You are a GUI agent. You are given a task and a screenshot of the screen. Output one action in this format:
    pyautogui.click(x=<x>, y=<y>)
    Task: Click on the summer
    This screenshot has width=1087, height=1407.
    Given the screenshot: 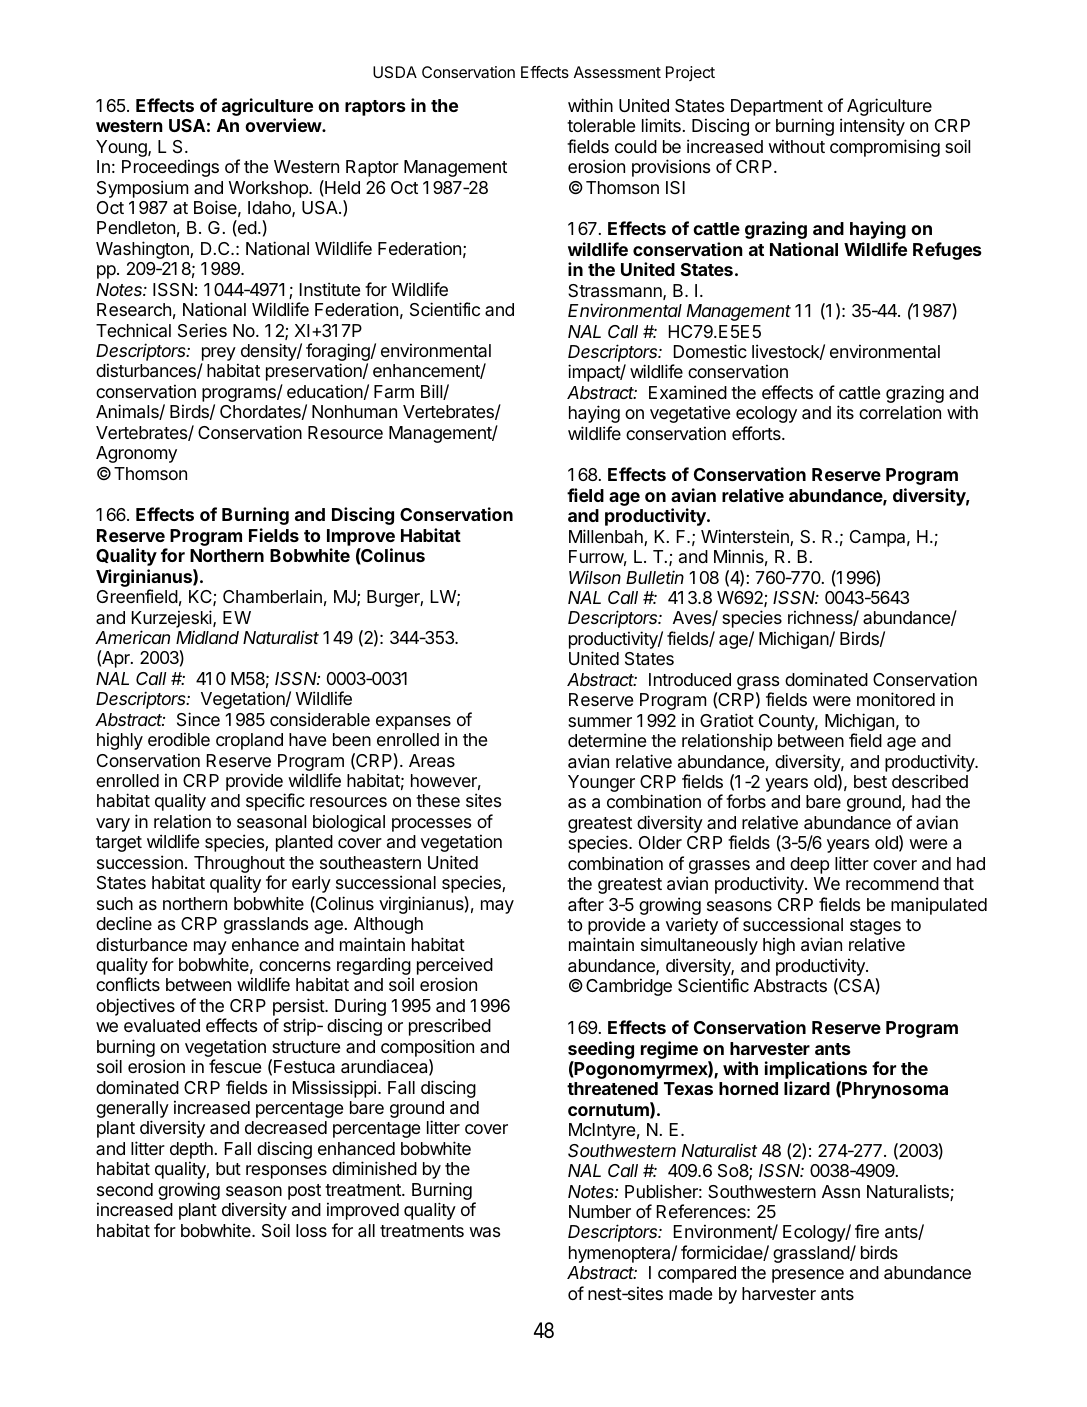 What is the action you would take?
    pyautogui.click(x=600, y=722)
